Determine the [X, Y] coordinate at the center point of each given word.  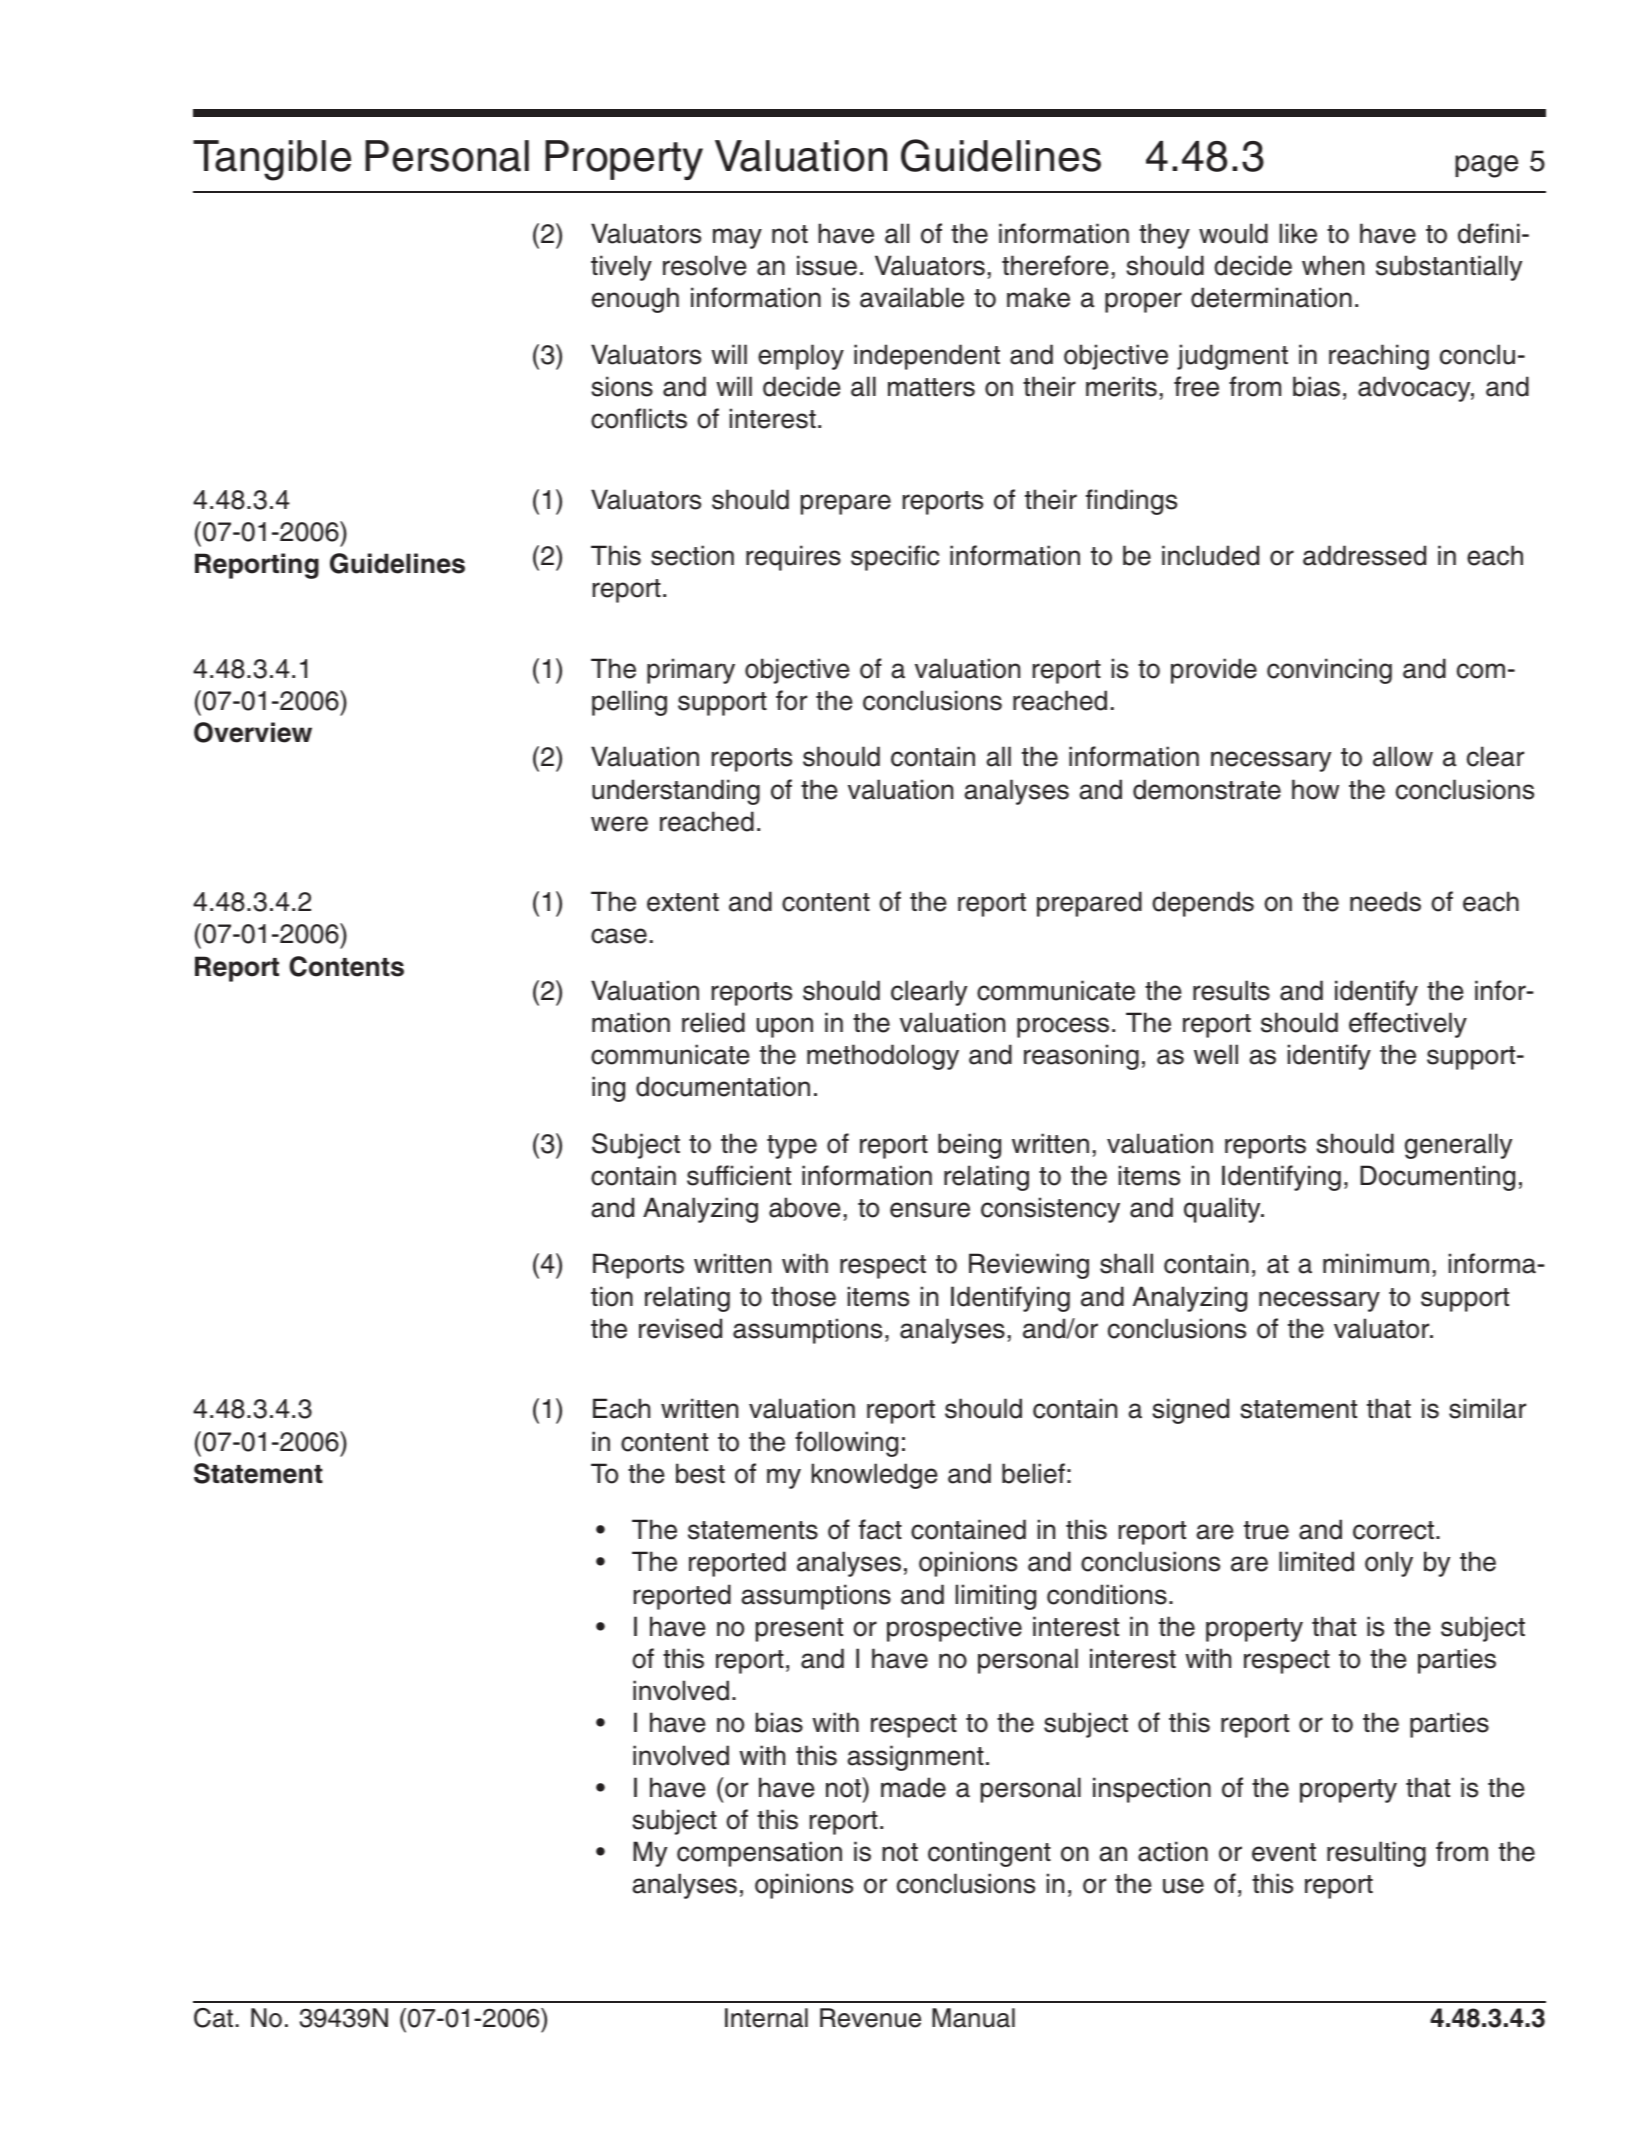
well [1216, 1054]
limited [1316, 1561]
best [700, 1473]
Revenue [870, 2018]
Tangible [272, 160]
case [619, 936]
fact [880, 1529]
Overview [253, 732]
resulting [1376, 1854]
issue [827, 265]
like [1298, 233]
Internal [766, 2018]
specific [895, 558]
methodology [883, 1057]
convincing [1329, 671]
